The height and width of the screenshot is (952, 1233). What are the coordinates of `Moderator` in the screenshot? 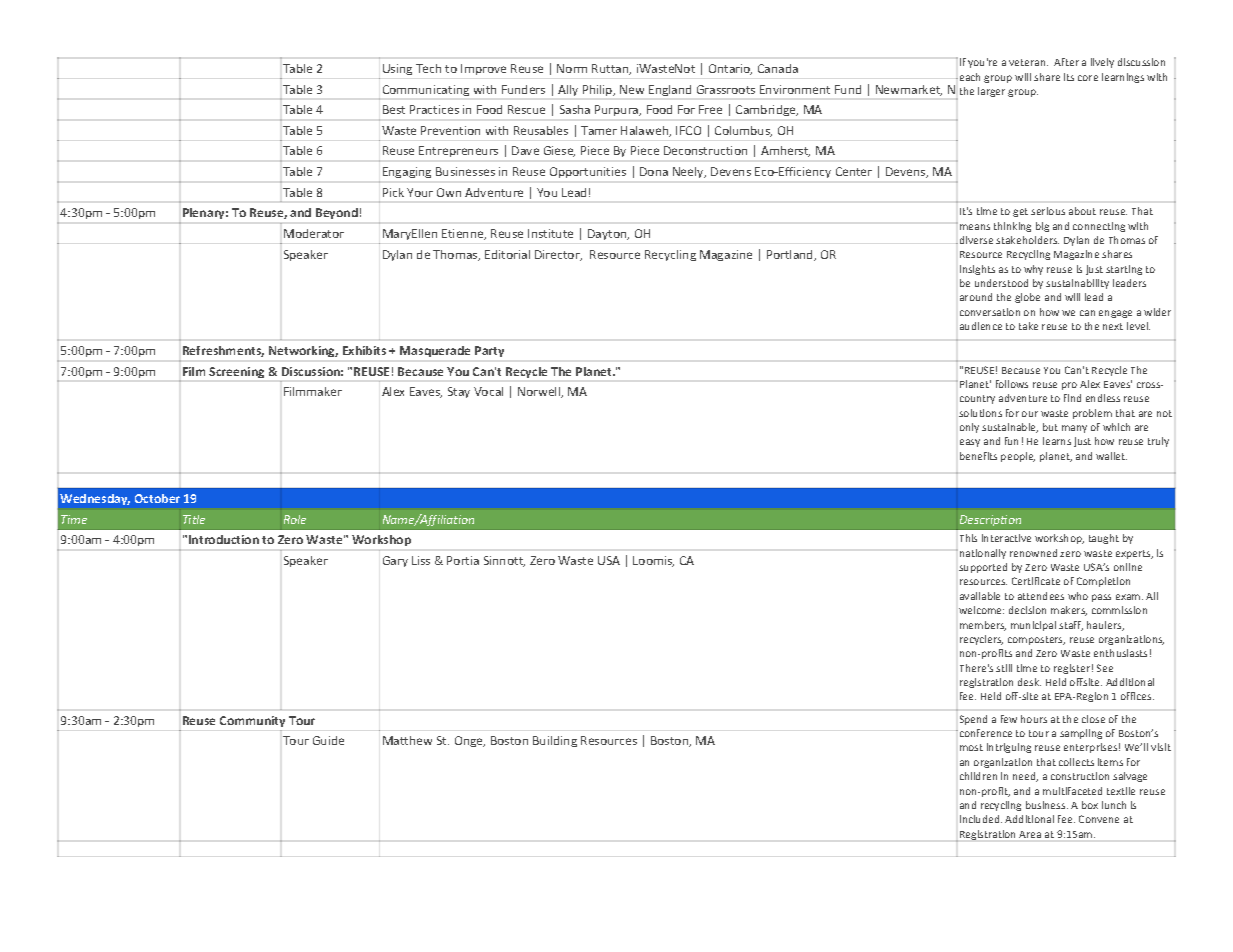 It's located at (314, 233).
